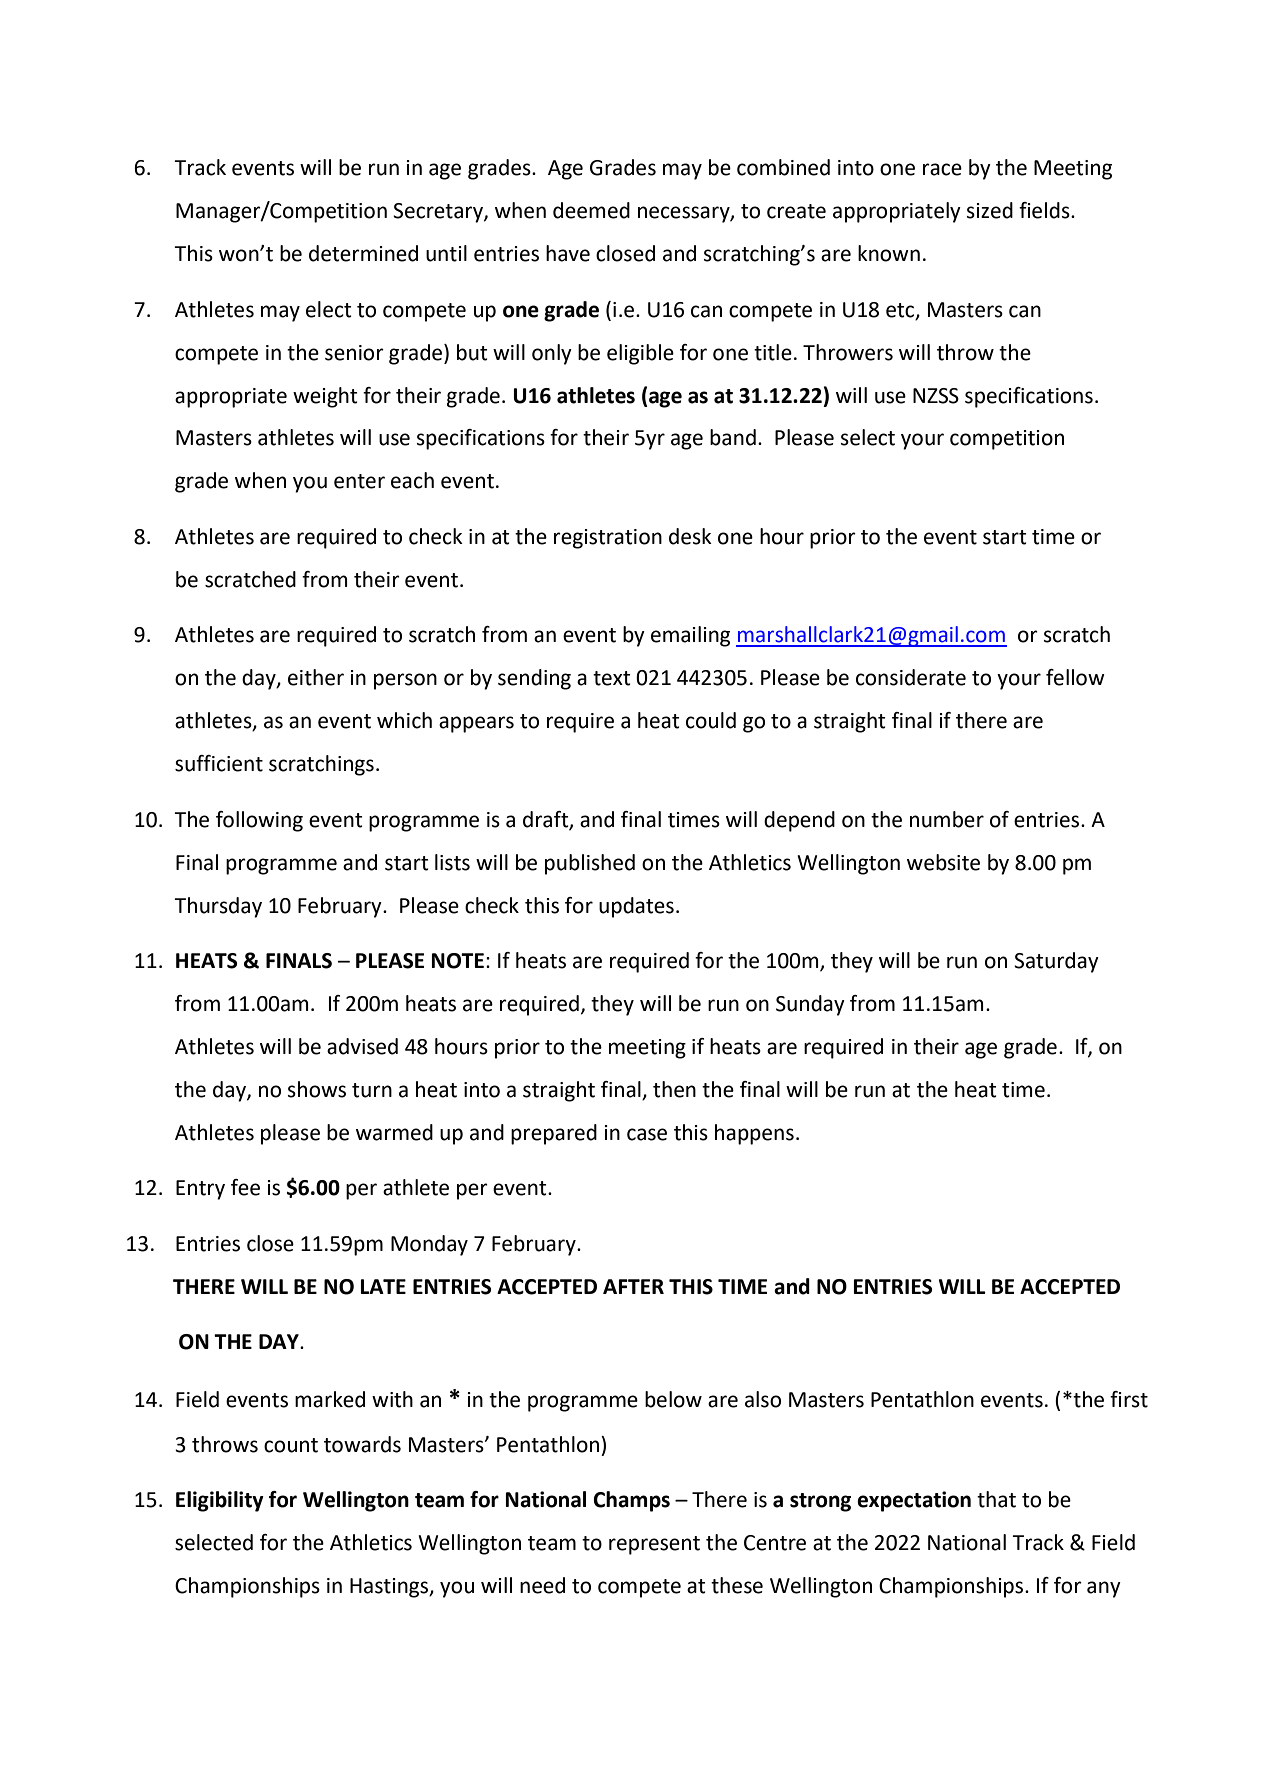 The width and height of the image is (1267, 1792). Describe the element at coordinates (591, 210) in the image. I see `deemed` at that location.
